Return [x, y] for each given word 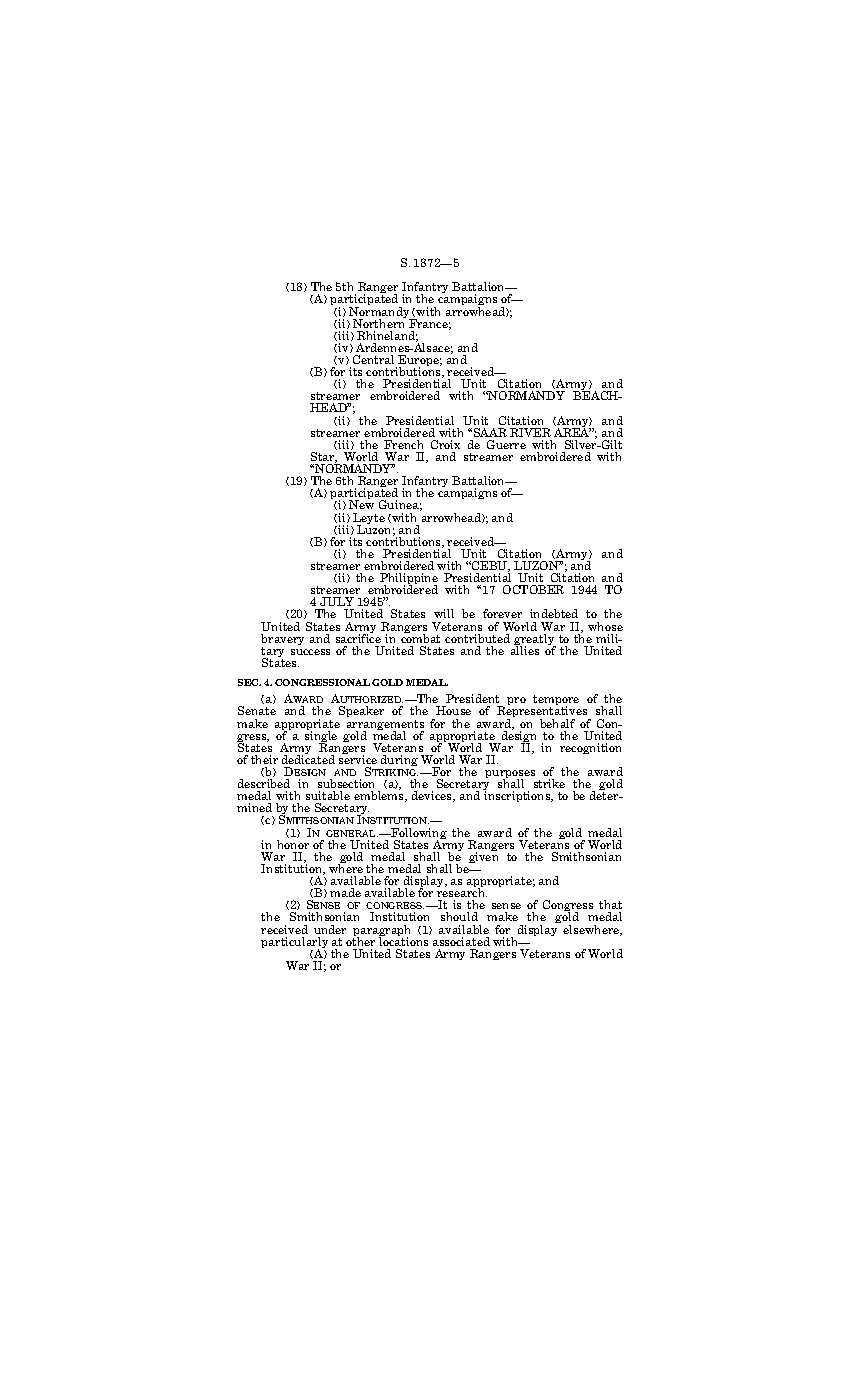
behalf [557, 723]
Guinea [400, 505]
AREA [572, 431]
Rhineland [387, 336]
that [610, 904]
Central [373, 359]
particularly [294, 944]
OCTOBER [533, 589]
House [453, 710]
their [264, 759]
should [459, 916]
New [361, 504]
